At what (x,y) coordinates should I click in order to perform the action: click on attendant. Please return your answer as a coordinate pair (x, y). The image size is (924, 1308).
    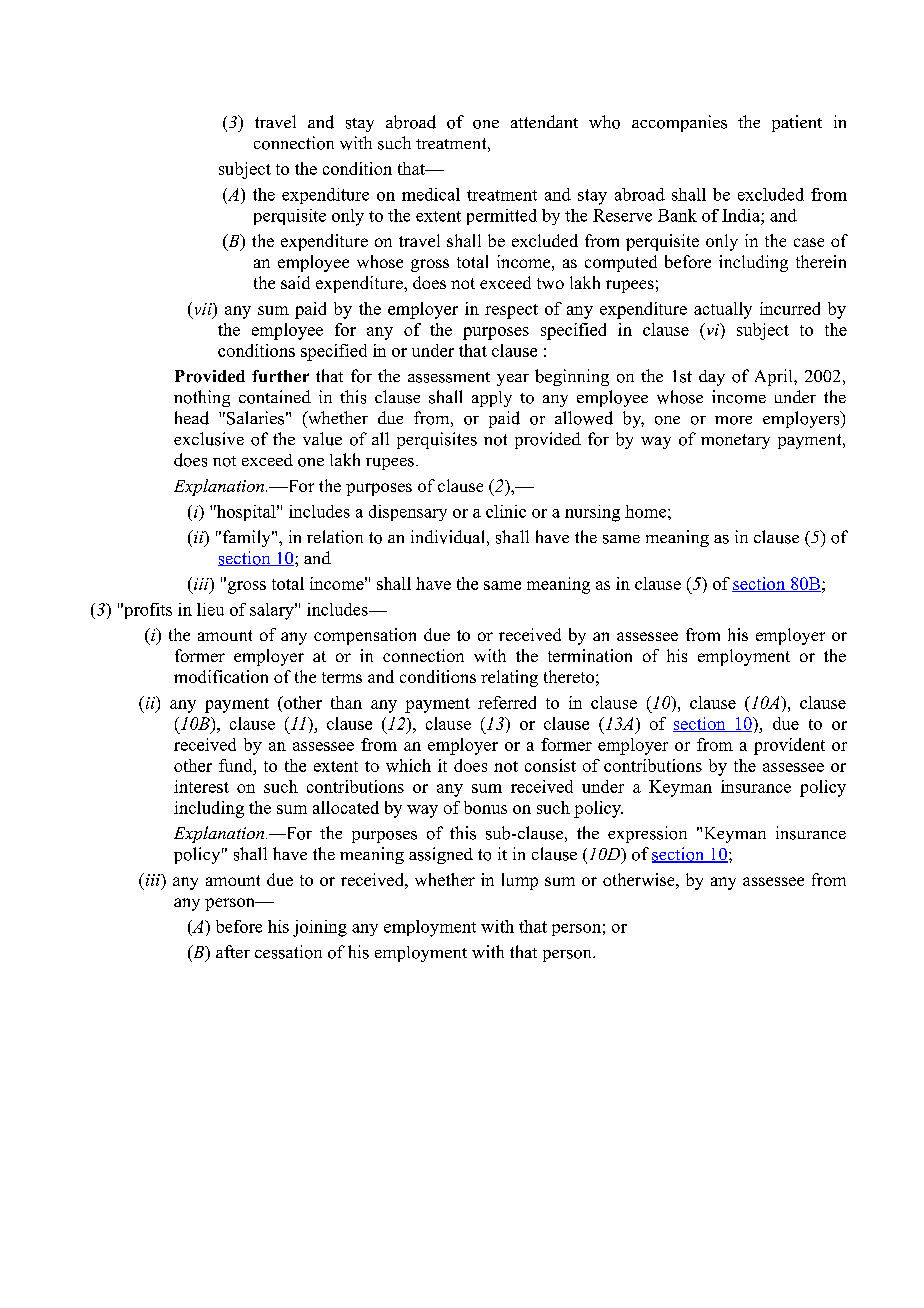
    Looking at the image, I should click on (544, 121).
